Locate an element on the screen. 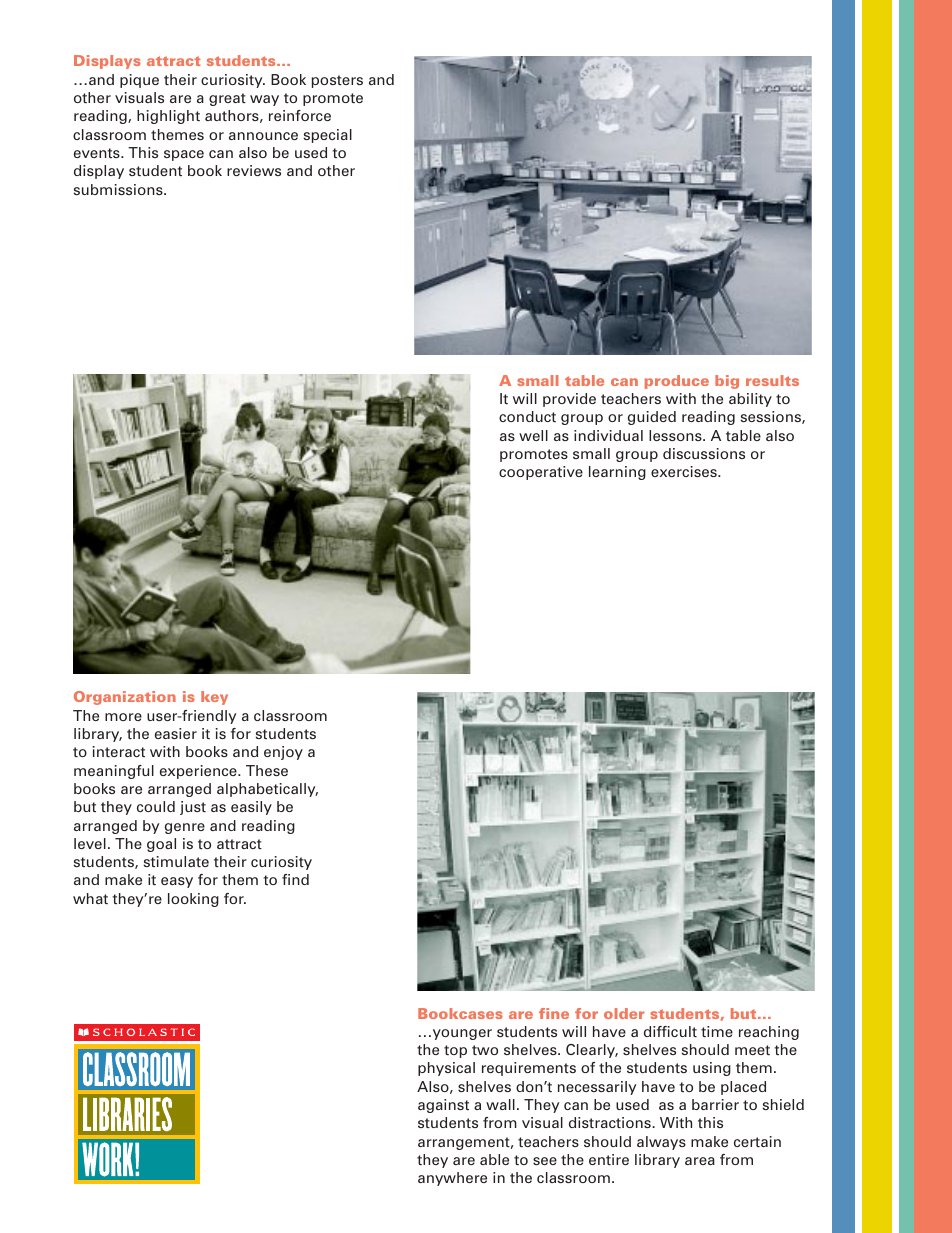 The height and width of the screenshot is (1233, 952). anywhere is located at coordinates (452, 1179).
